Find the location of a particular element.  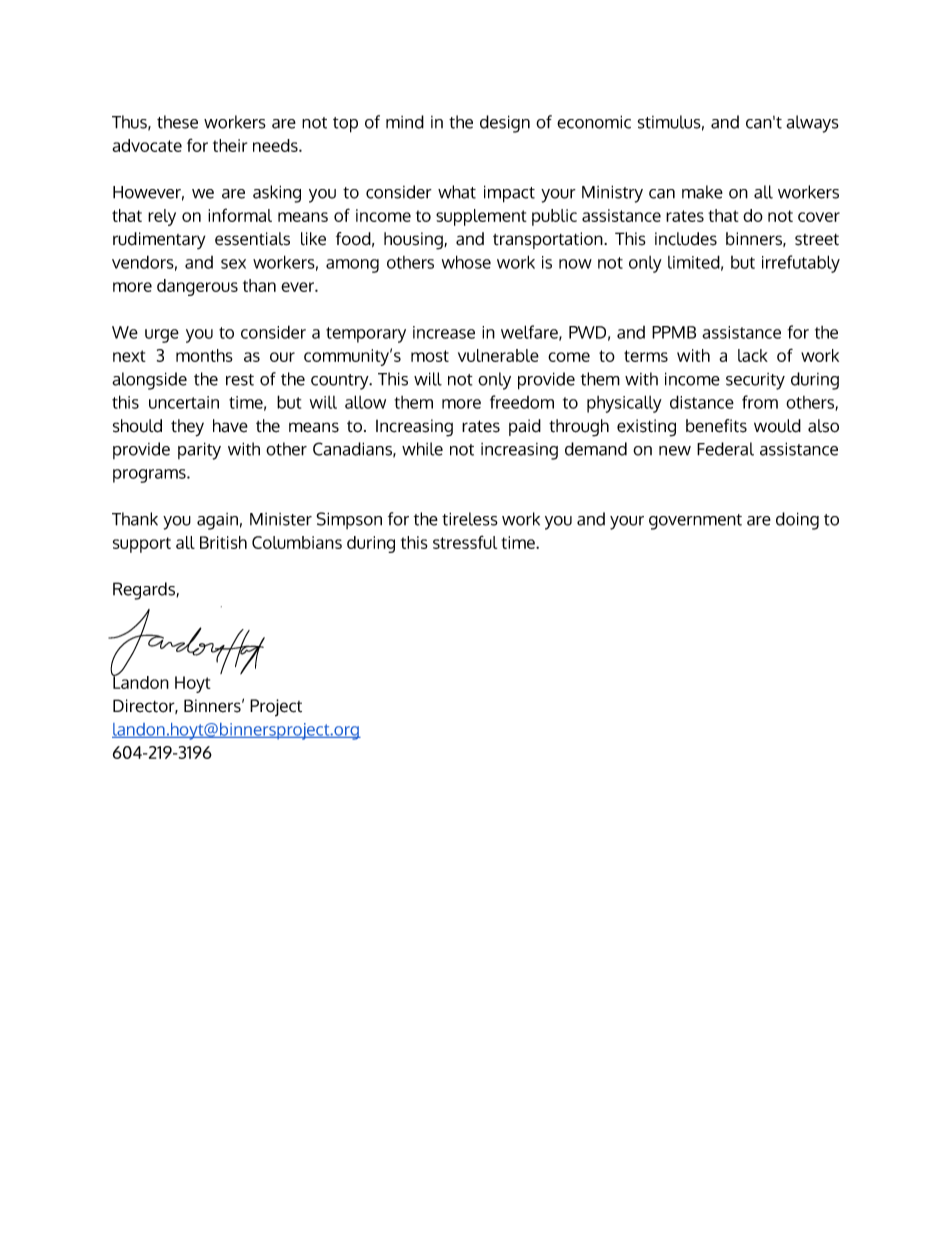

supplement is located at coordinates (481, 217).
